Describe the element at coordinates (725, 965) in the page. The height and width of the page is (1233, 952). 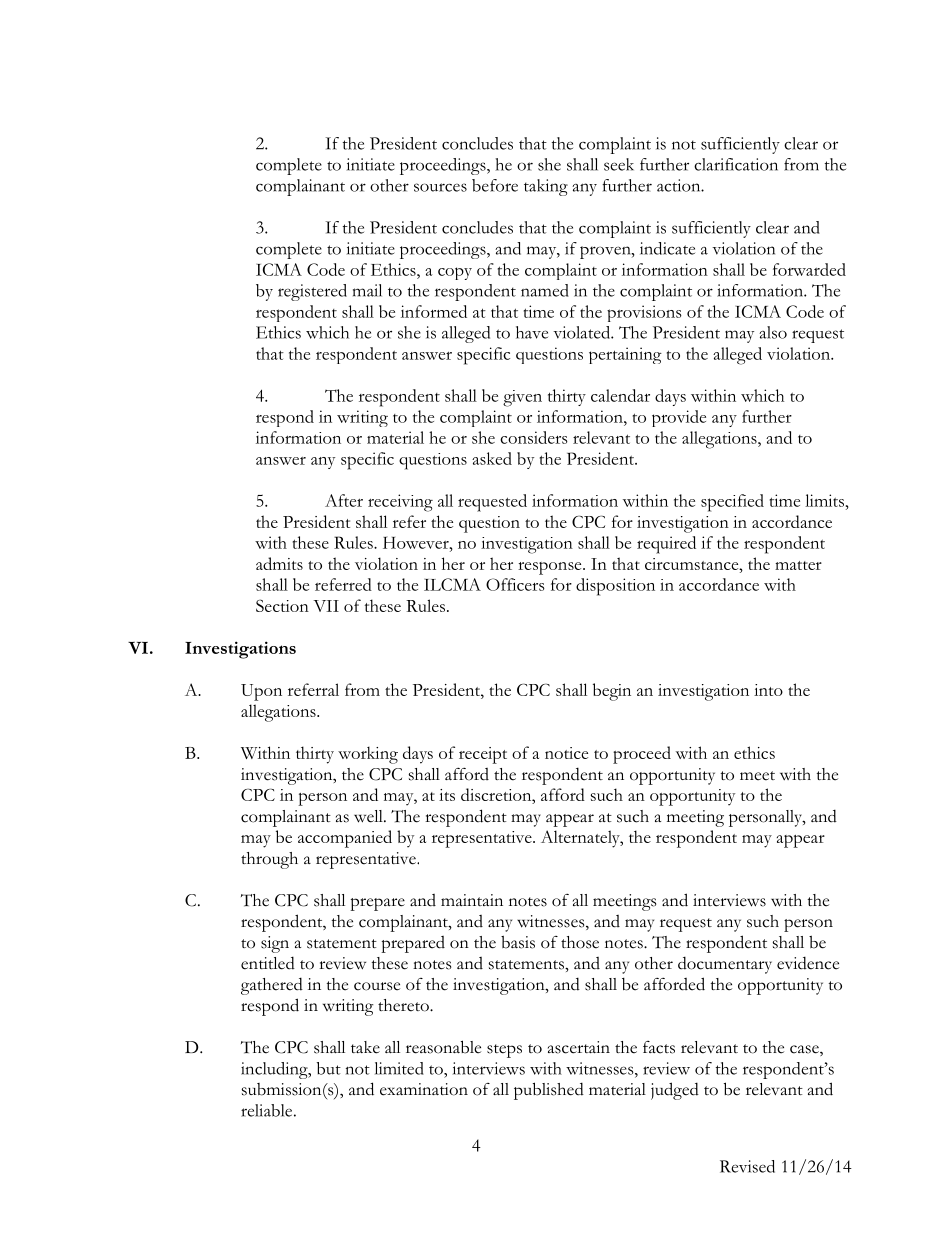
I see `documentary` at that location.
